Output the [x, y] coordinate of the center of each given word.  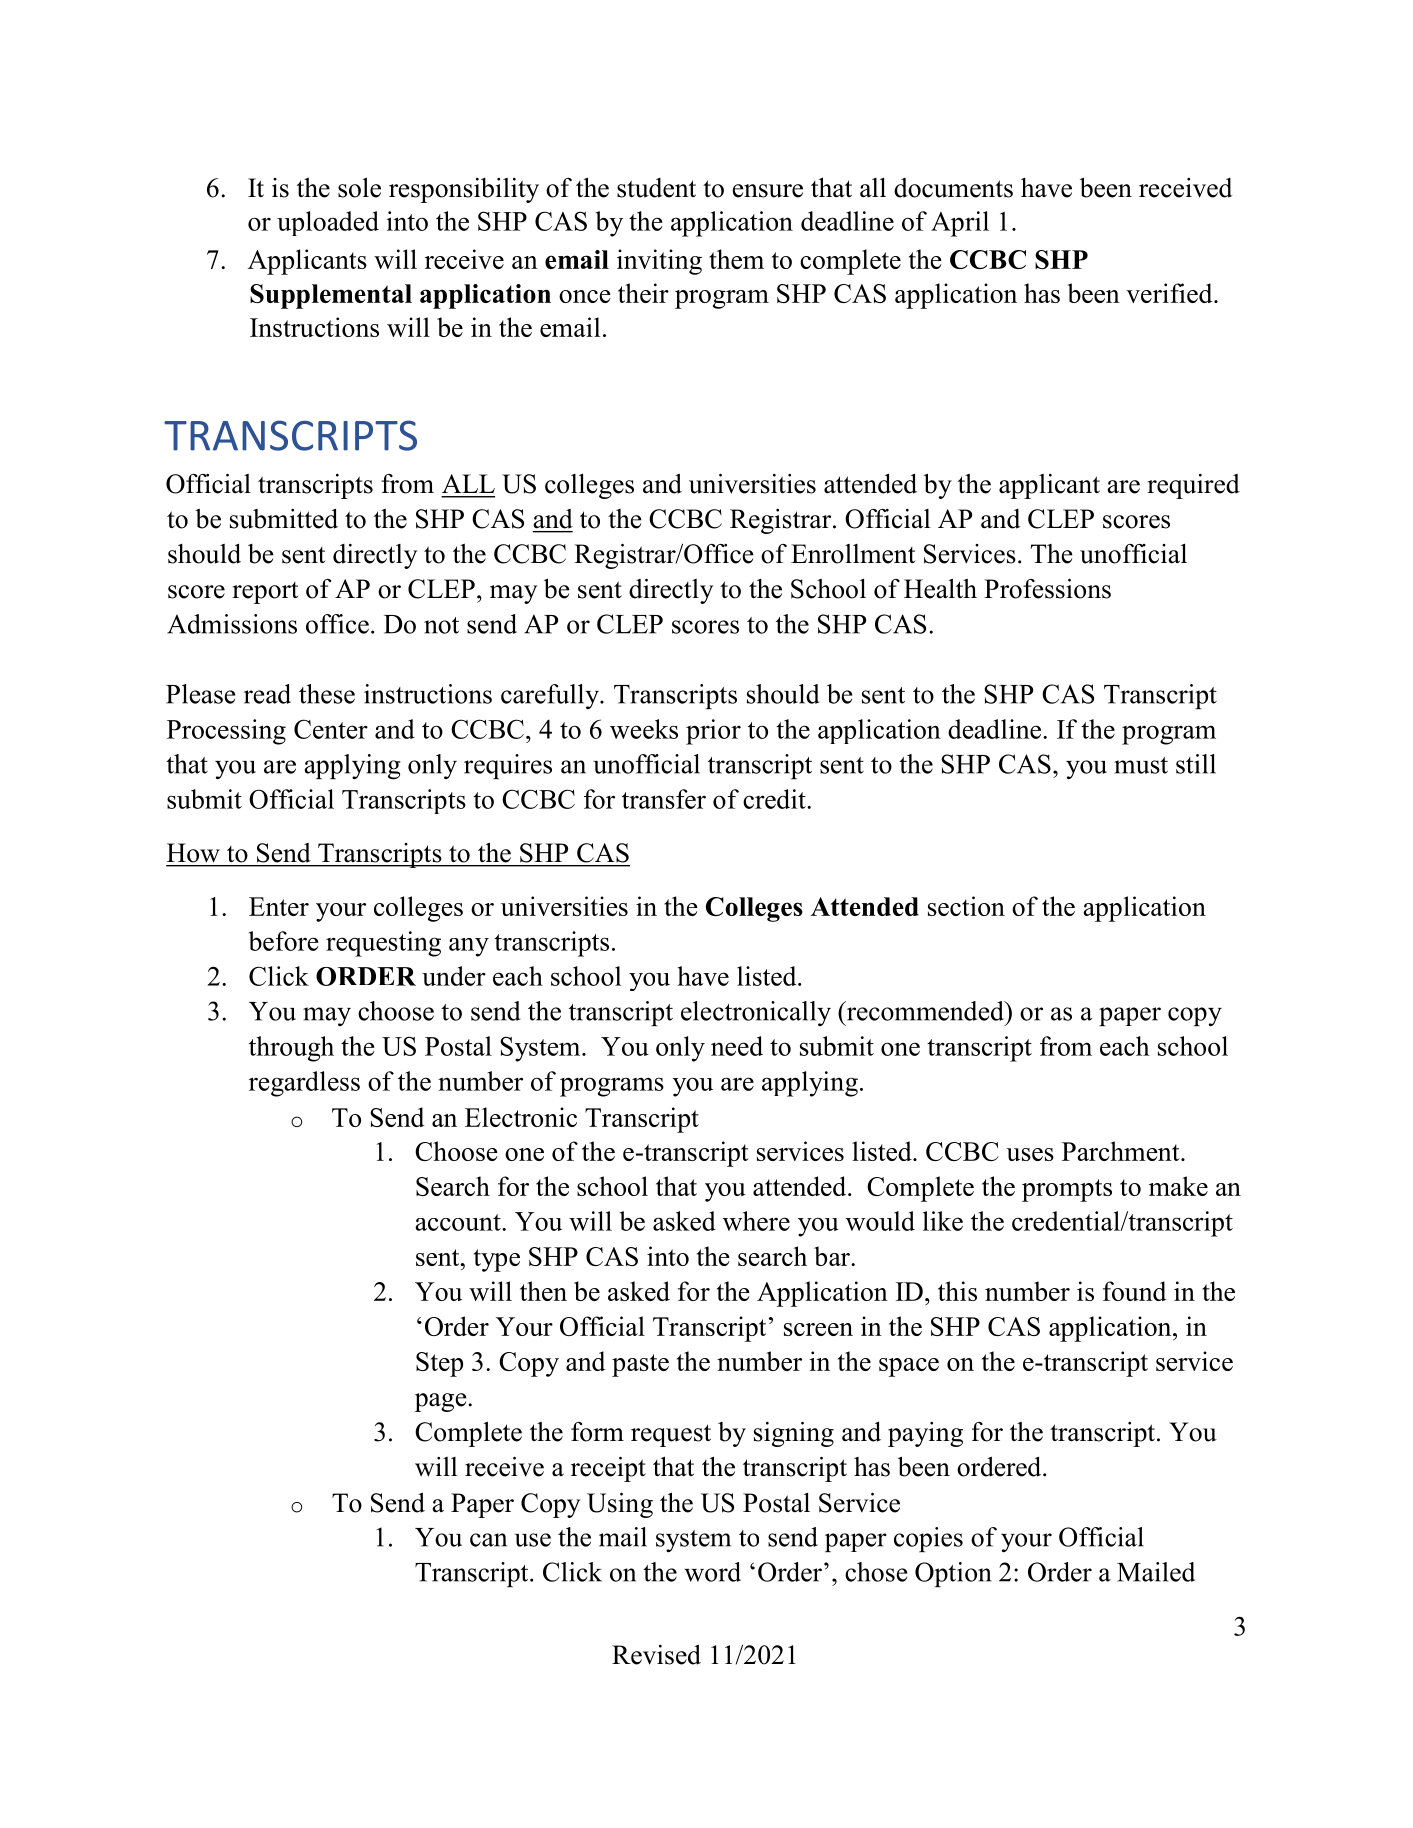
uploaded [328, 223]
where [756, 1221]
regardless [304, 1084]
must [1141, 765]
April [960, 224]
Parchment [1122, 1151]
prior [713, 732]
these [327, 694]
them [736, 259]
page [441, 1402]
